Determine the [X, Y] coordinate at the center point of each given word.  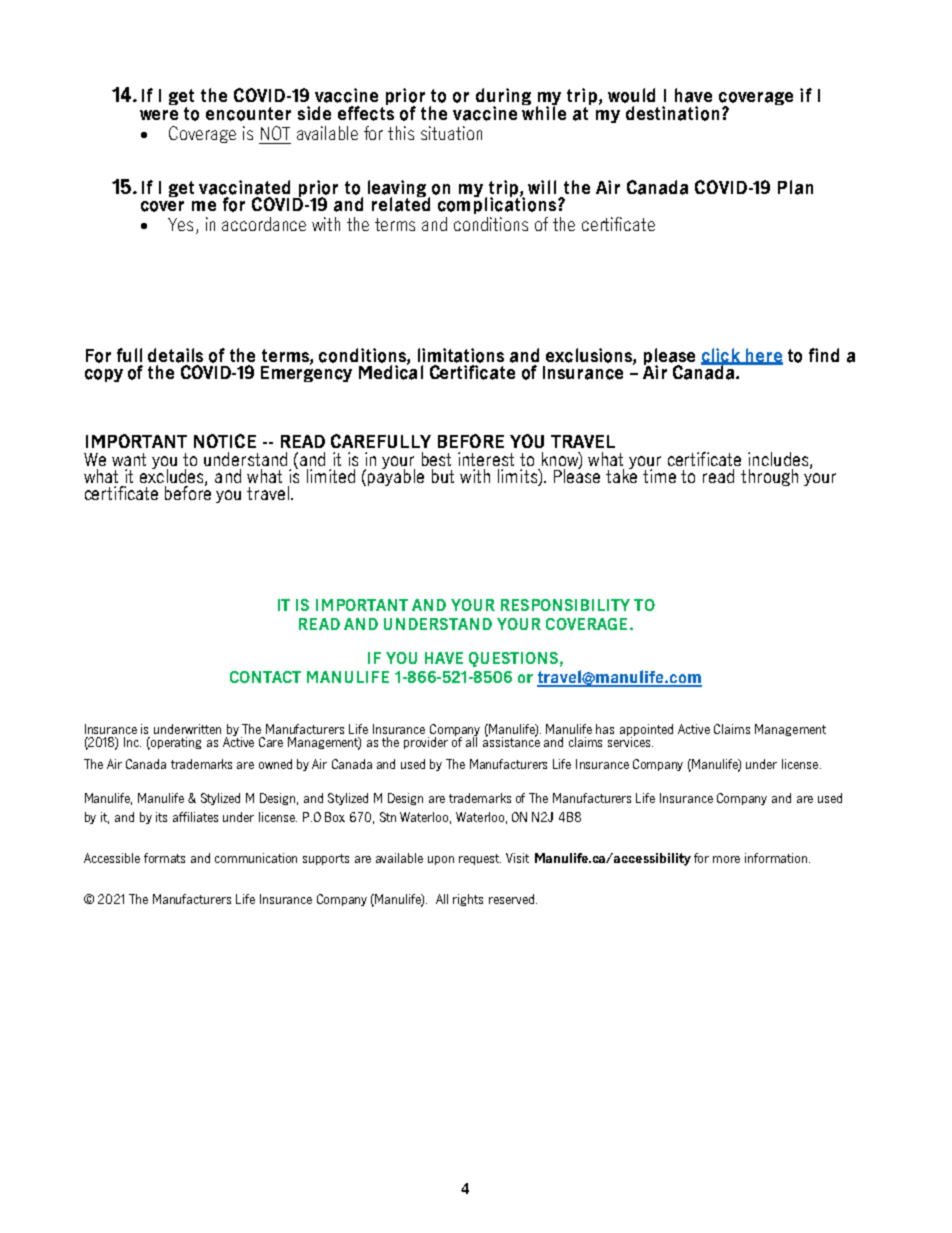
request [480, 859]
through [769, 477]
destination [672, 113]
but [443, 476]
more [726, 859]
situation [451, 133]
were [159, 115]
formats [164, 858]
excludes [173, 476]
